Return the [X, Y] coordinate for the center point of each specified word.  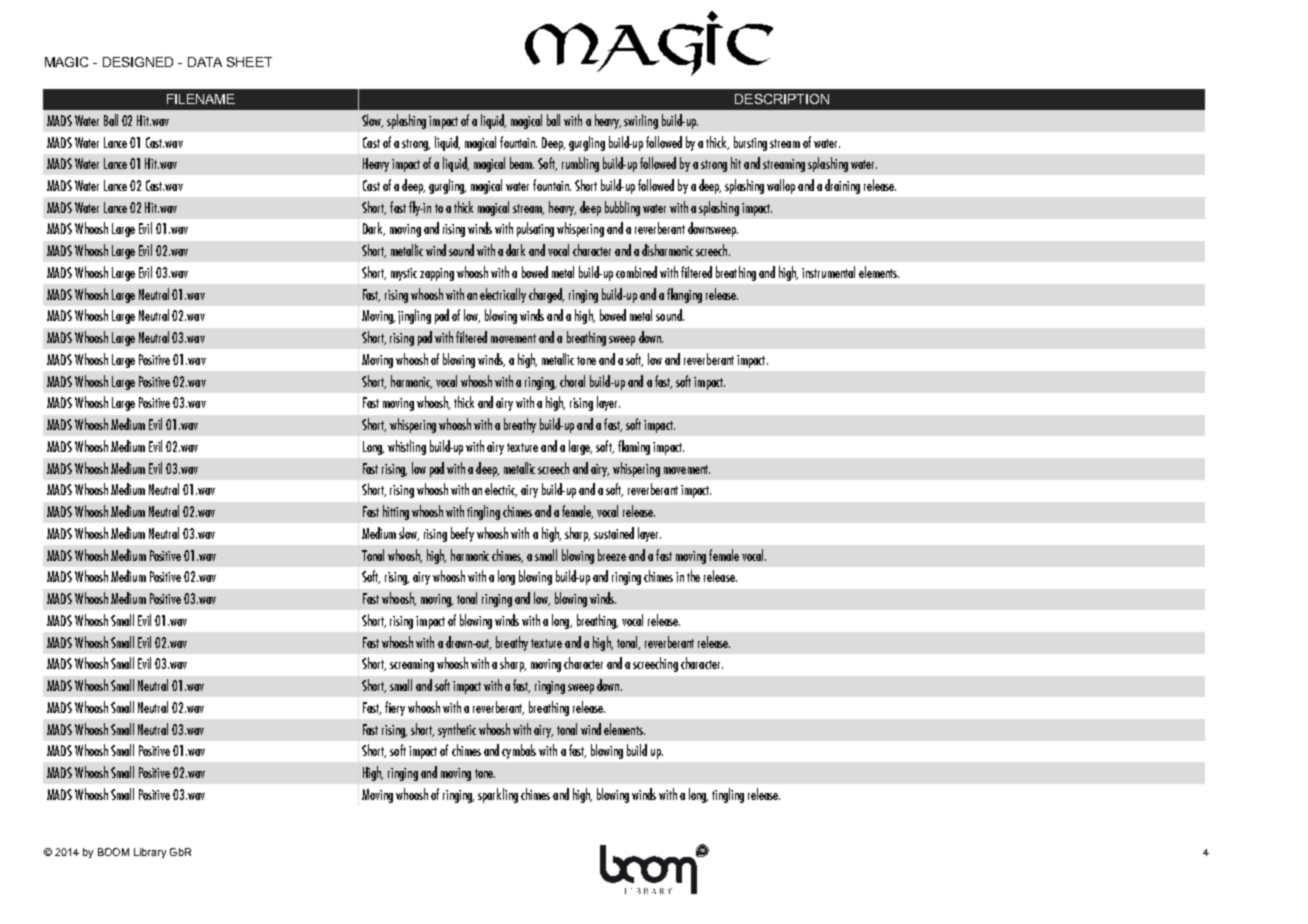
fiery [395, 708]
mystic [404, 274]
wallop [781, 186]
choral [572, 381]
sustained [614, 533]
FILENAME [201, 99]
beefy [462, 534]
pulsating [535, 229]
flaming [634, 447]
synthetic [457, 730]
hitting [396, 512]
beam [522, 163]
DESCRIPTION [782, 99]
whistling [407, 447]
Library [150, 853]
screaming [412, 665]
